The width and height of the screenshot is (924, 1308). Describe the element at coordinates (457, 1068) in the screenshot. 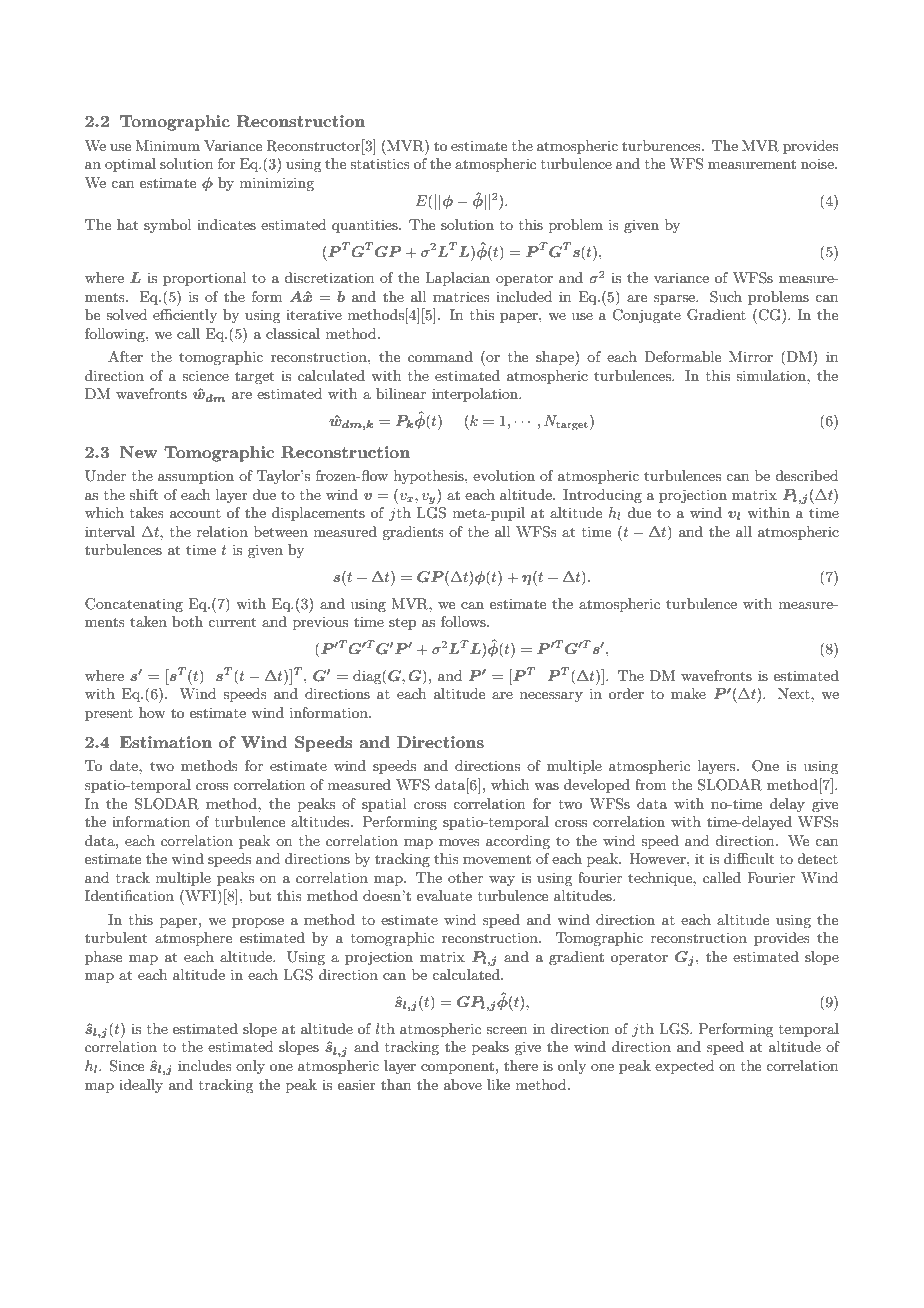

I see `component` at that location.
